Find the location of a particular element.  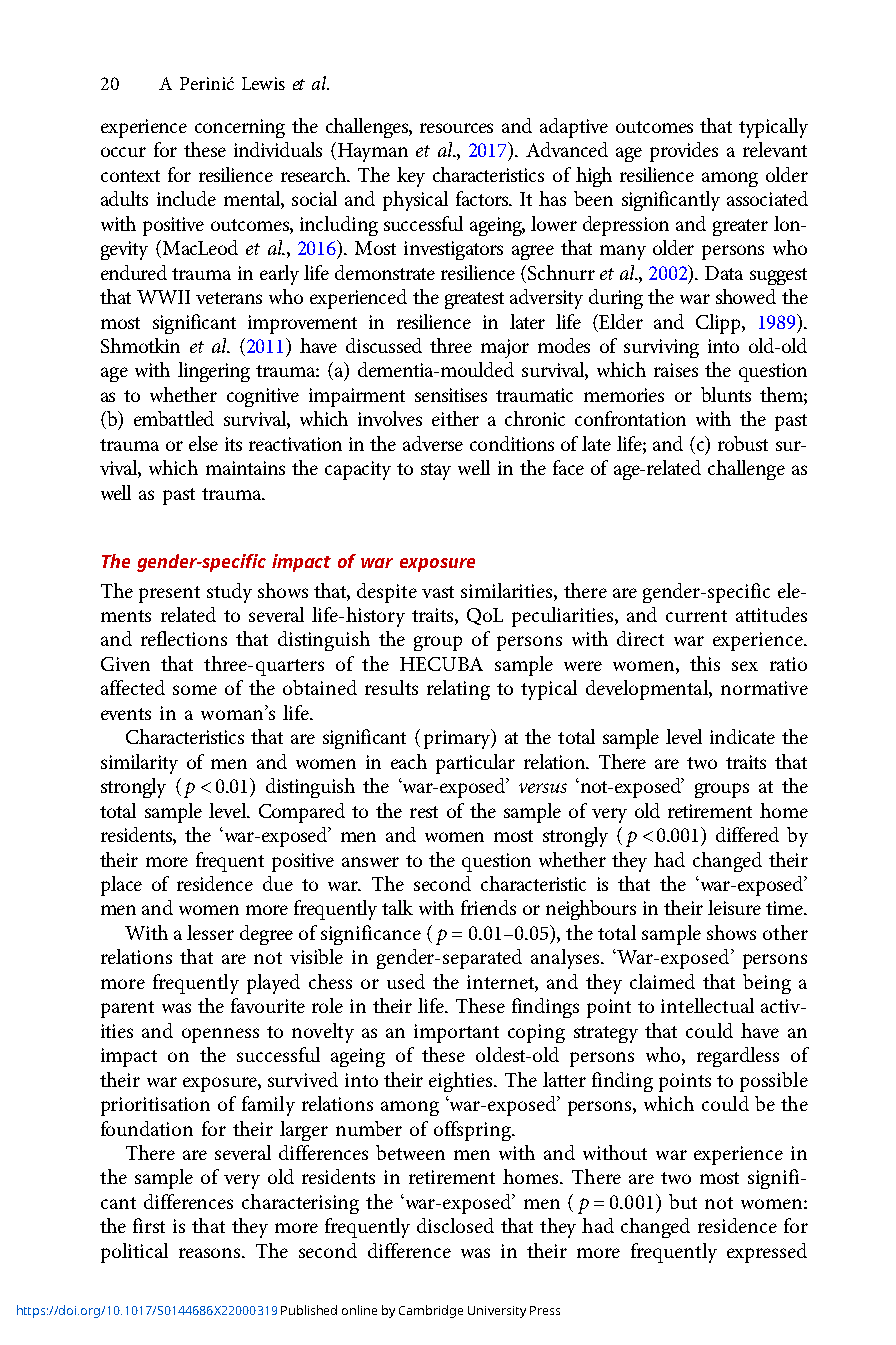

friends is located at coordinates (488, 907).
